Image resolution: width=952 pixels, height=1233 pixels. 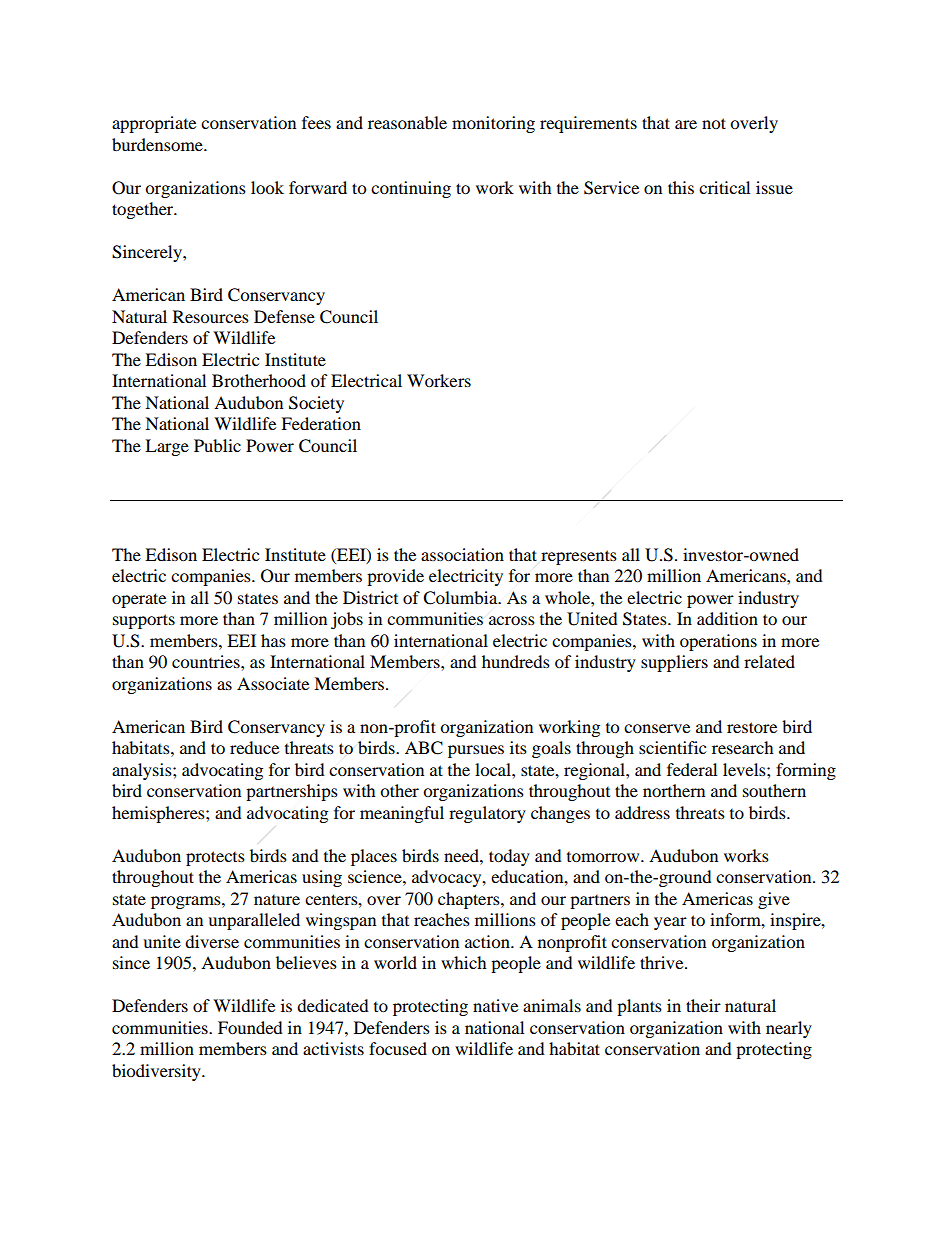 I want to click on Columbia, so click(x=461, y=598).
